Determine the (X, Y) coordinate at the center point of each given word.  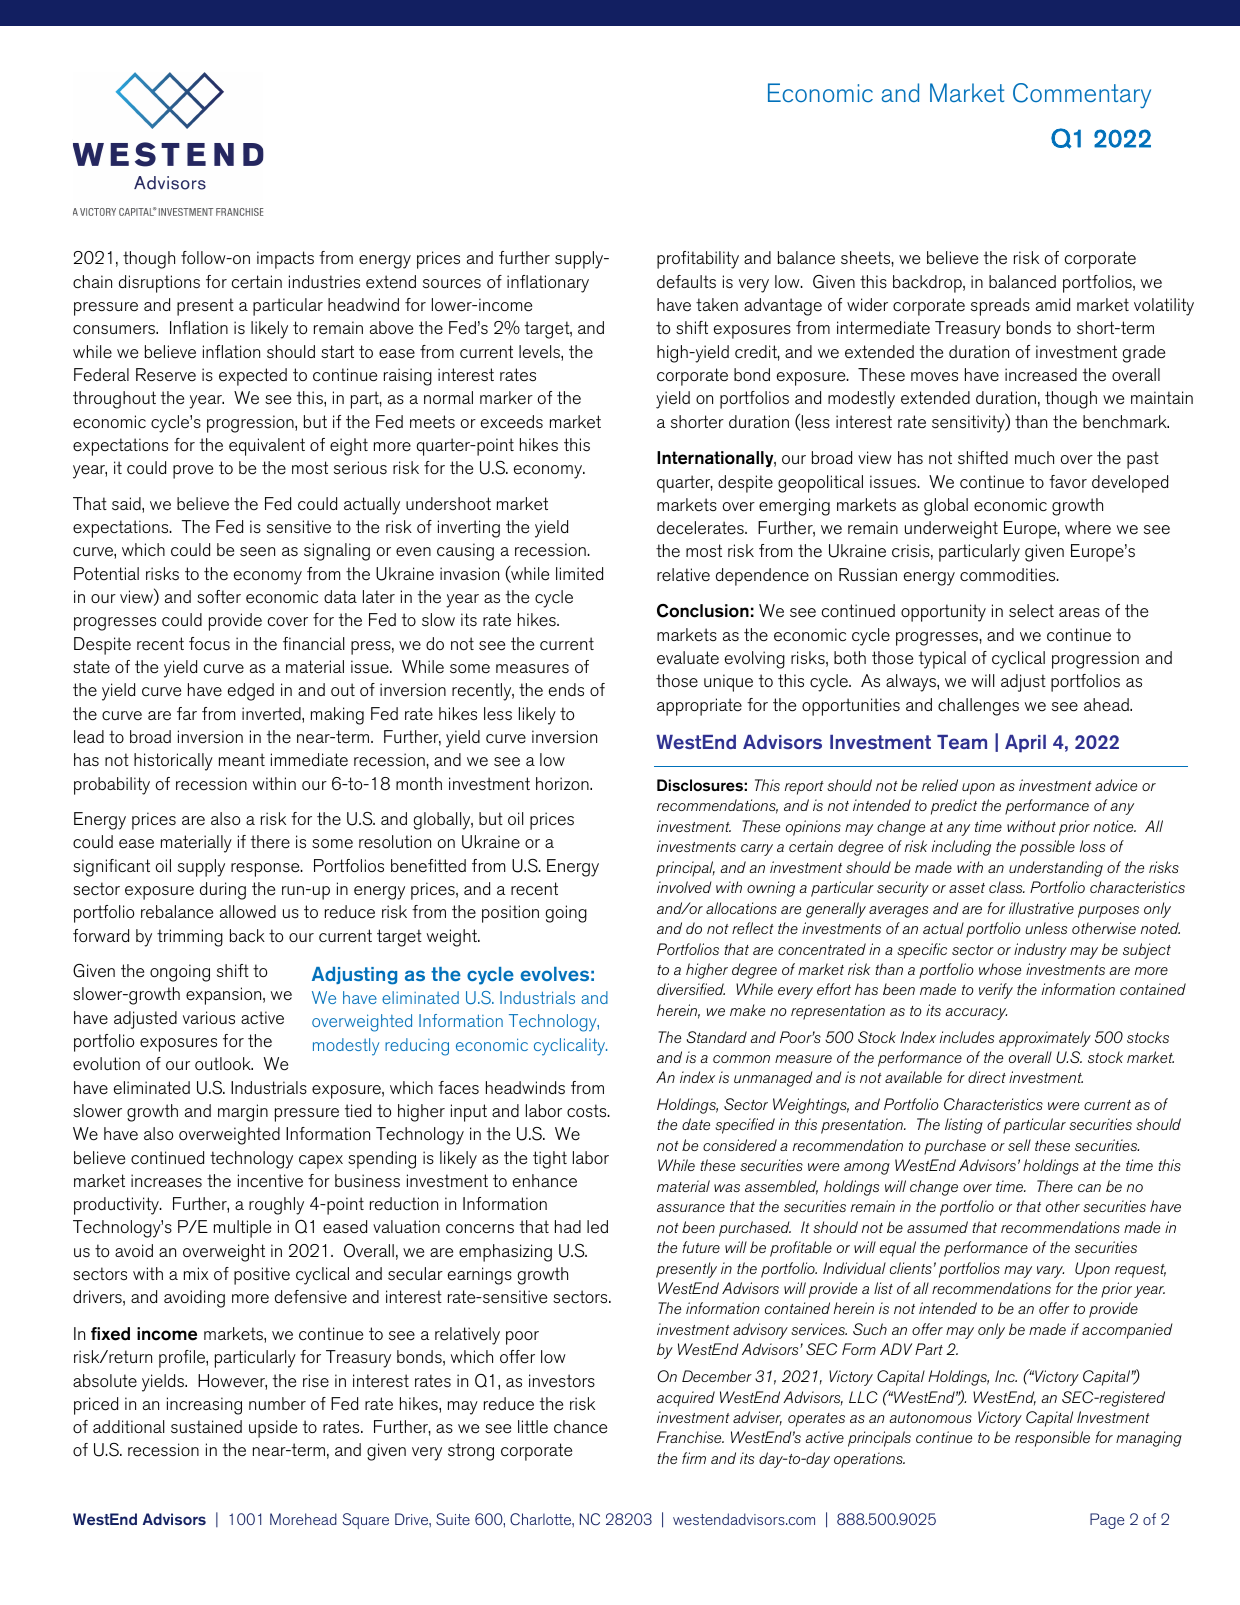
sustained (206, 1427)
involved (684, 887)
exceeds (512, 422)
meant (242, 760)
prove (193, 472)
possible (1047, 848)
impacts (285, 260)
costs (588, 1111)
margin (243, 1113)
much (1034, 457)
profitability (698, 260)
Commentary (1082, 95)
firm (694, 1458)
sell (1019, 1145)
